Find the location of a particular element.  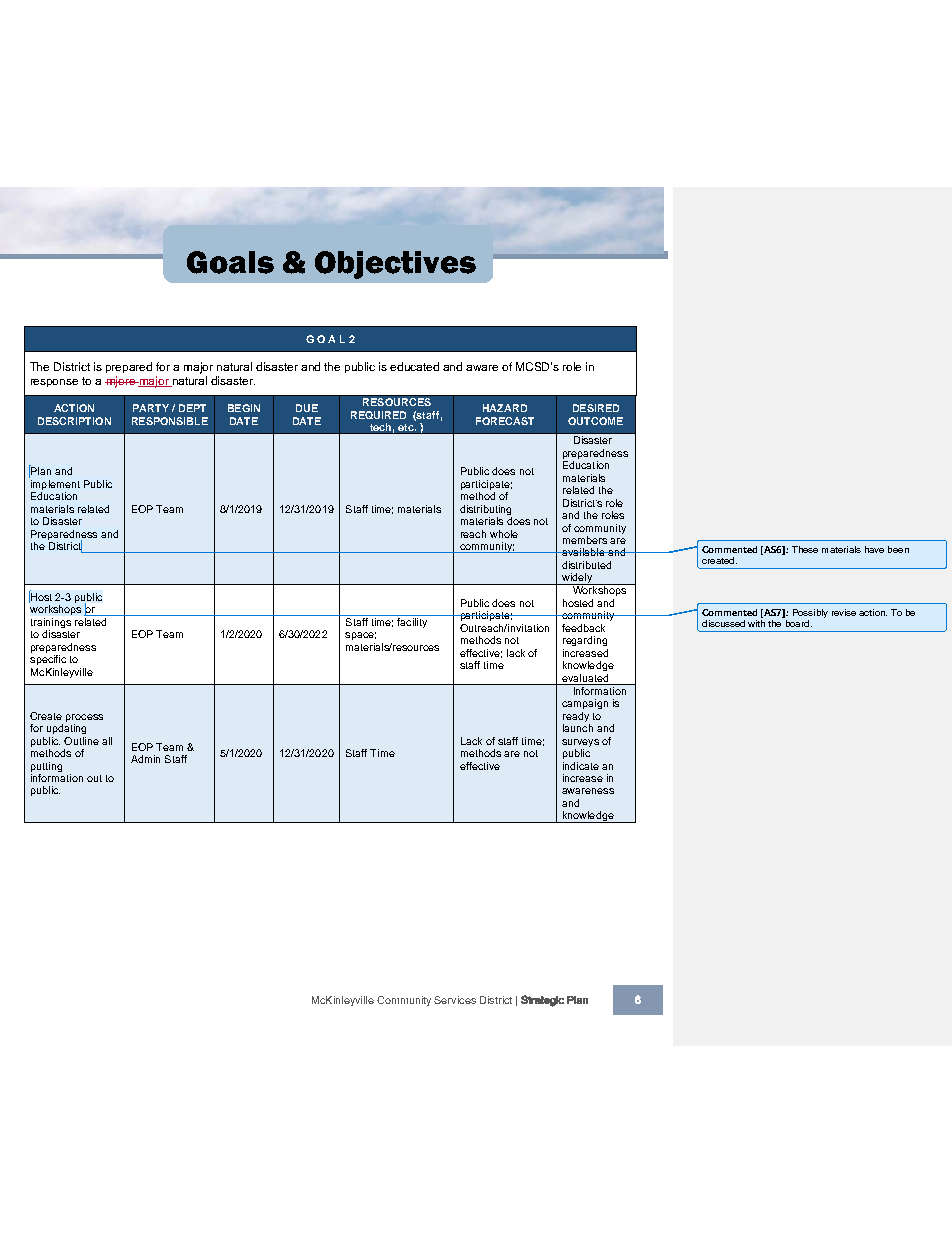

indicate is located at coordinates (581, 766).
